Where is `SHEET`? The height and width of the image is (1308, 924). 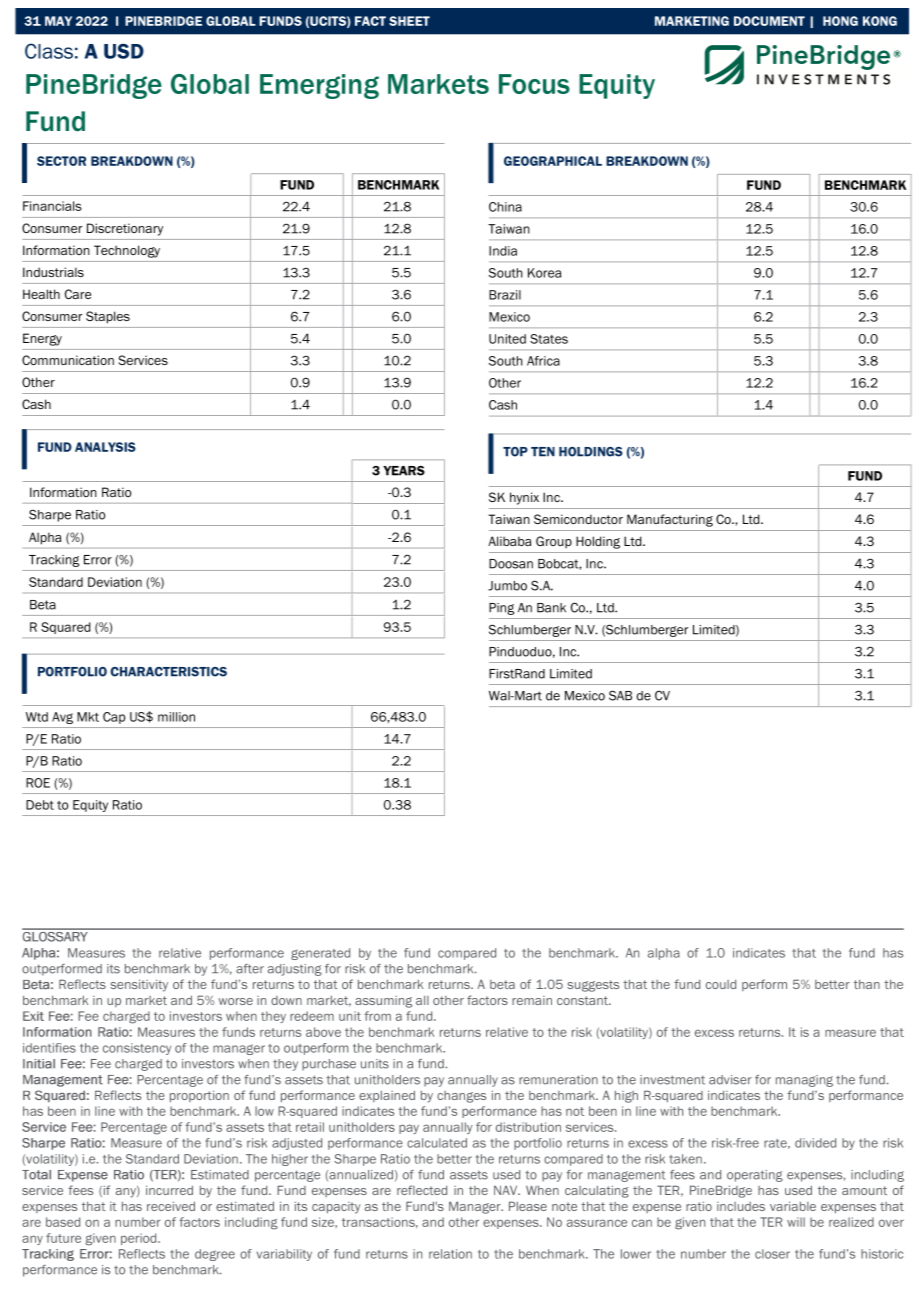
SHEET is located at coordinates (409, 21).
